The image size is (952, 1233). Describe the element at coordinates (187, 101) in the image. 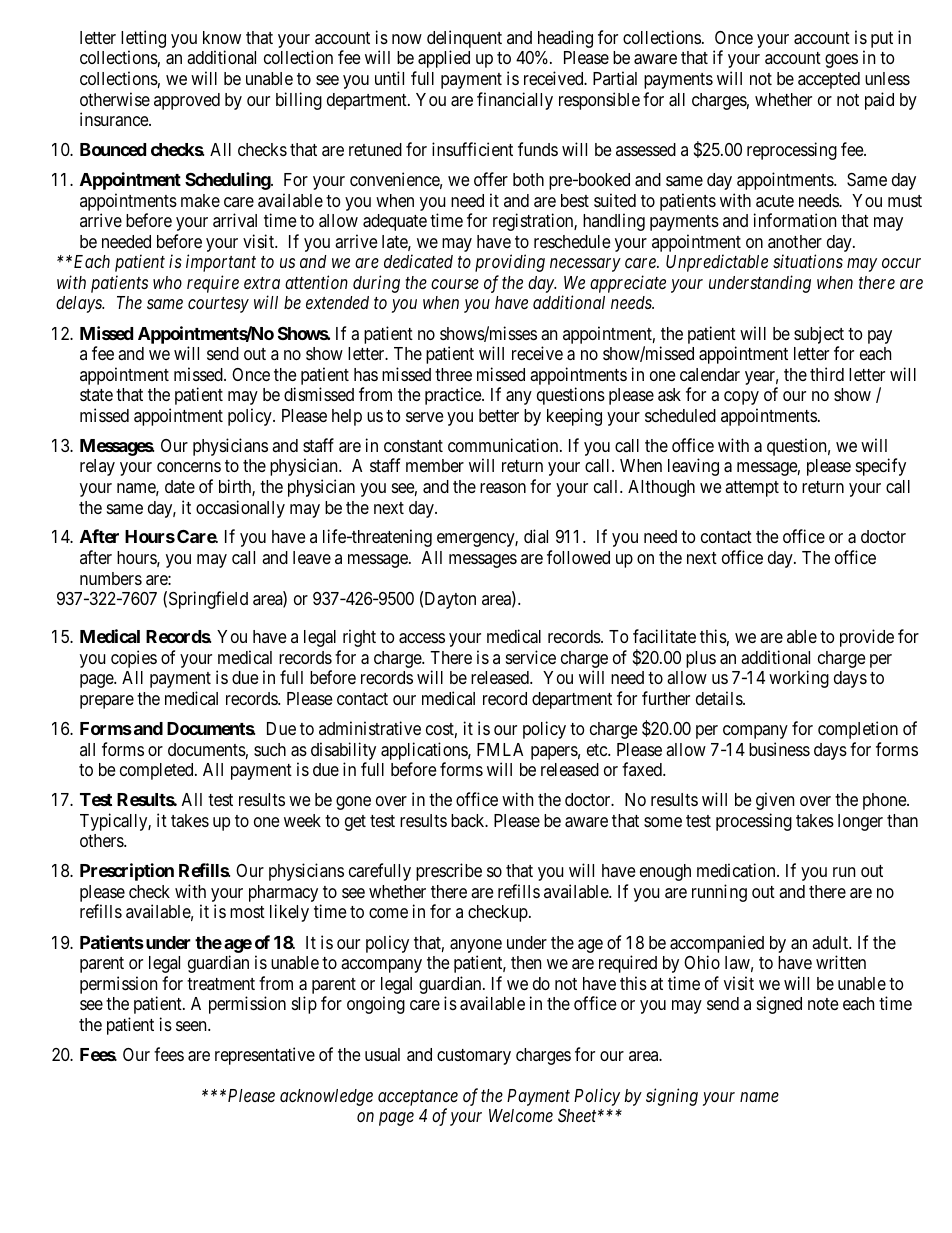

I see `approved` at that location.
